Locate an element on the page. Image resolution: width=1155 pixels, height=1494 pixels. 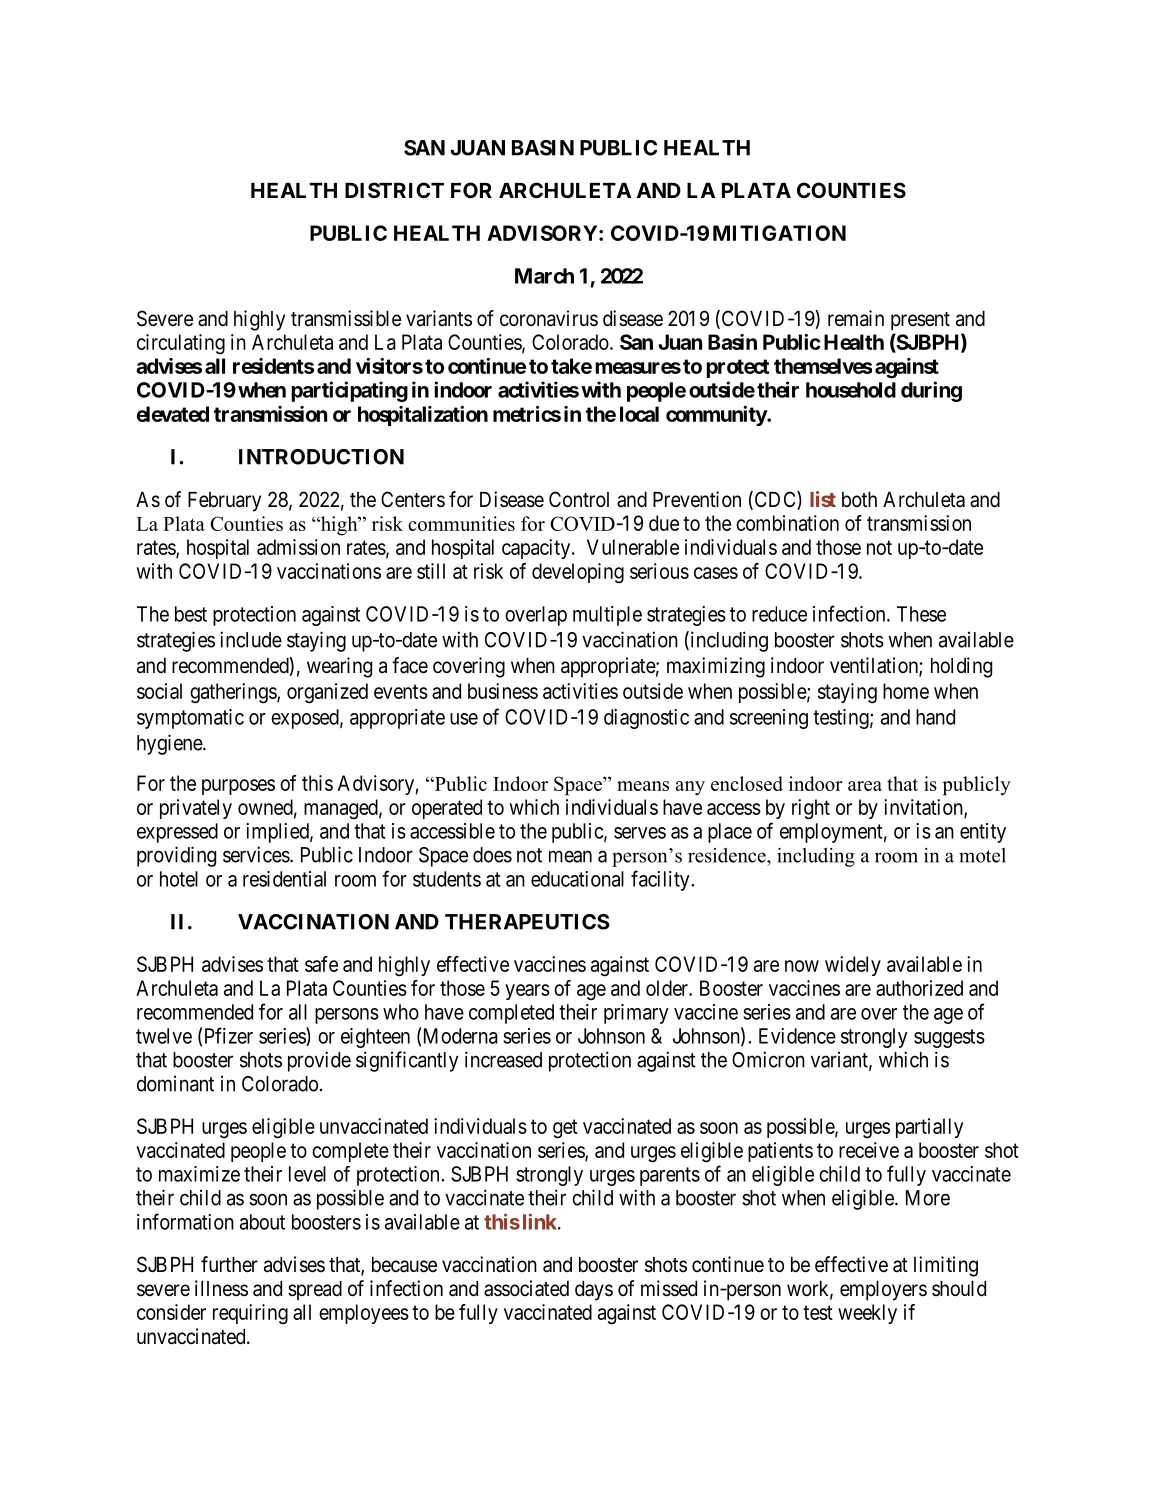
February is located at coordinates (224, 502).
